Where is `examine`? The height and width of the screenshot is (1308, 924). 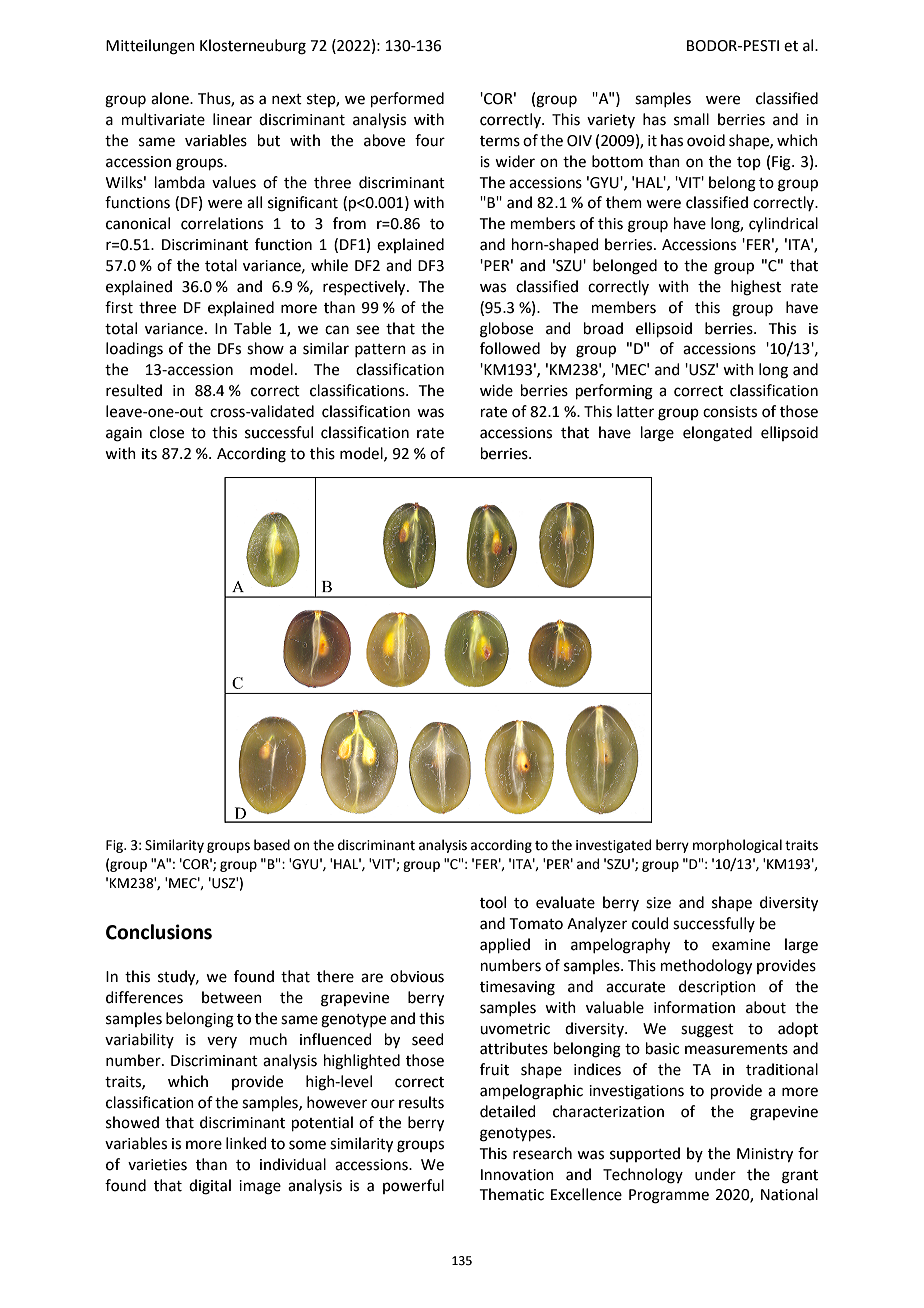 examine is located at coordinates (741, 945).
